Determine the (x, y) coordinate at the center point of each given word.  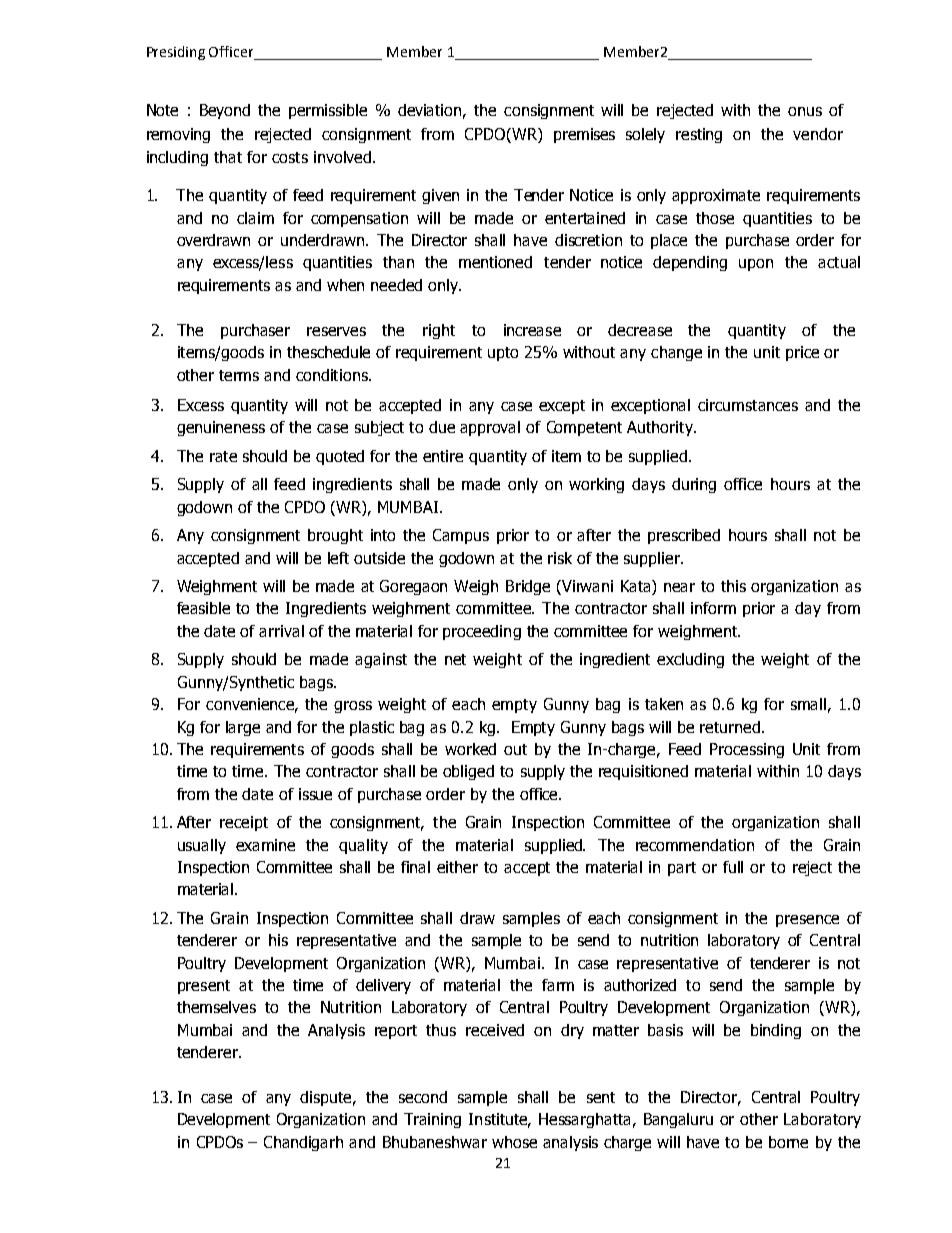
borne (788, 1142)
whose (514, 1142)
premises (584, 135)
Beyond (225, 111)
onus (805, 111)
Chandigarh (303, 1143)
